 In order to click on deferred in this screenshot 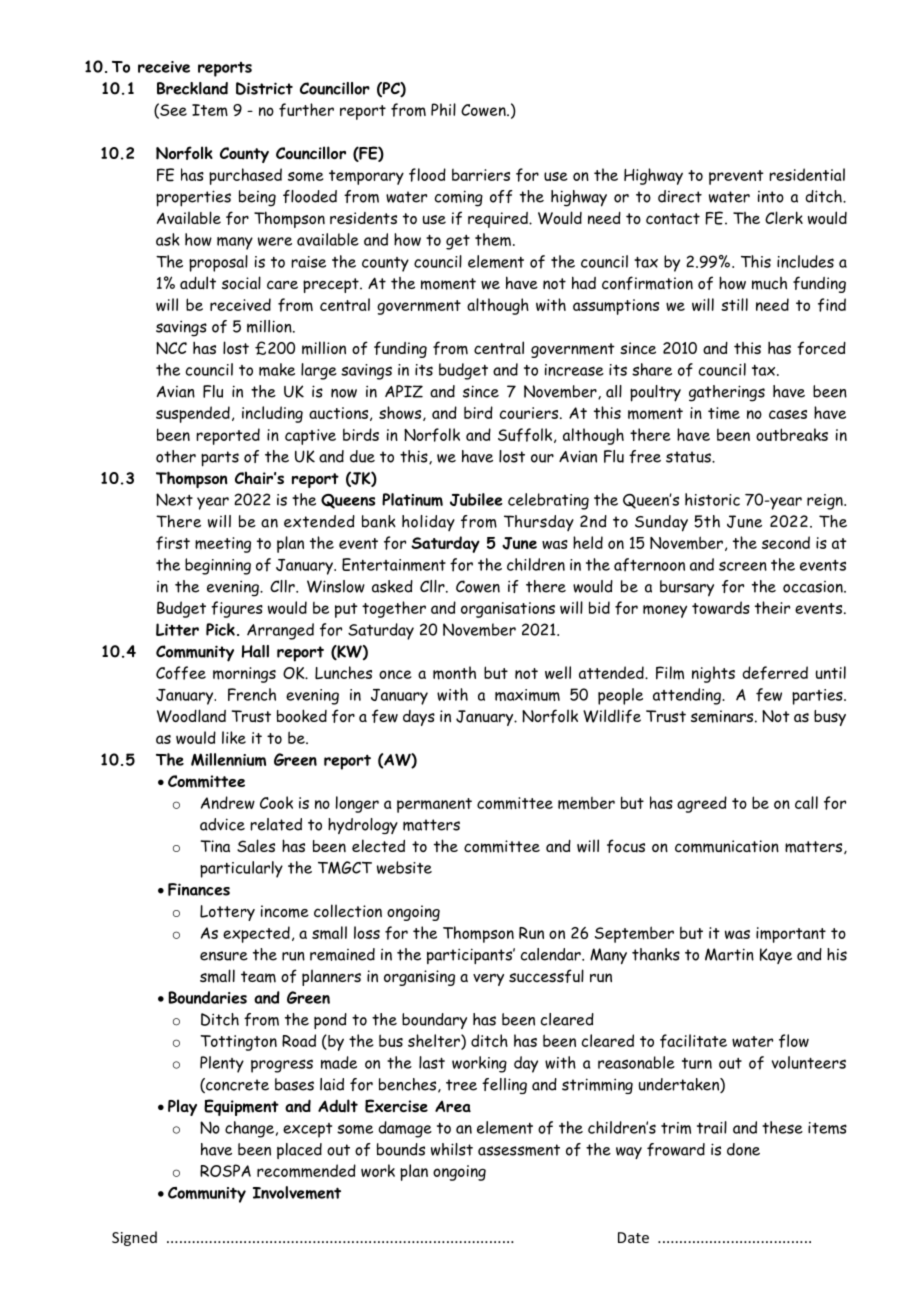, I will do `click(775, 673)`.
